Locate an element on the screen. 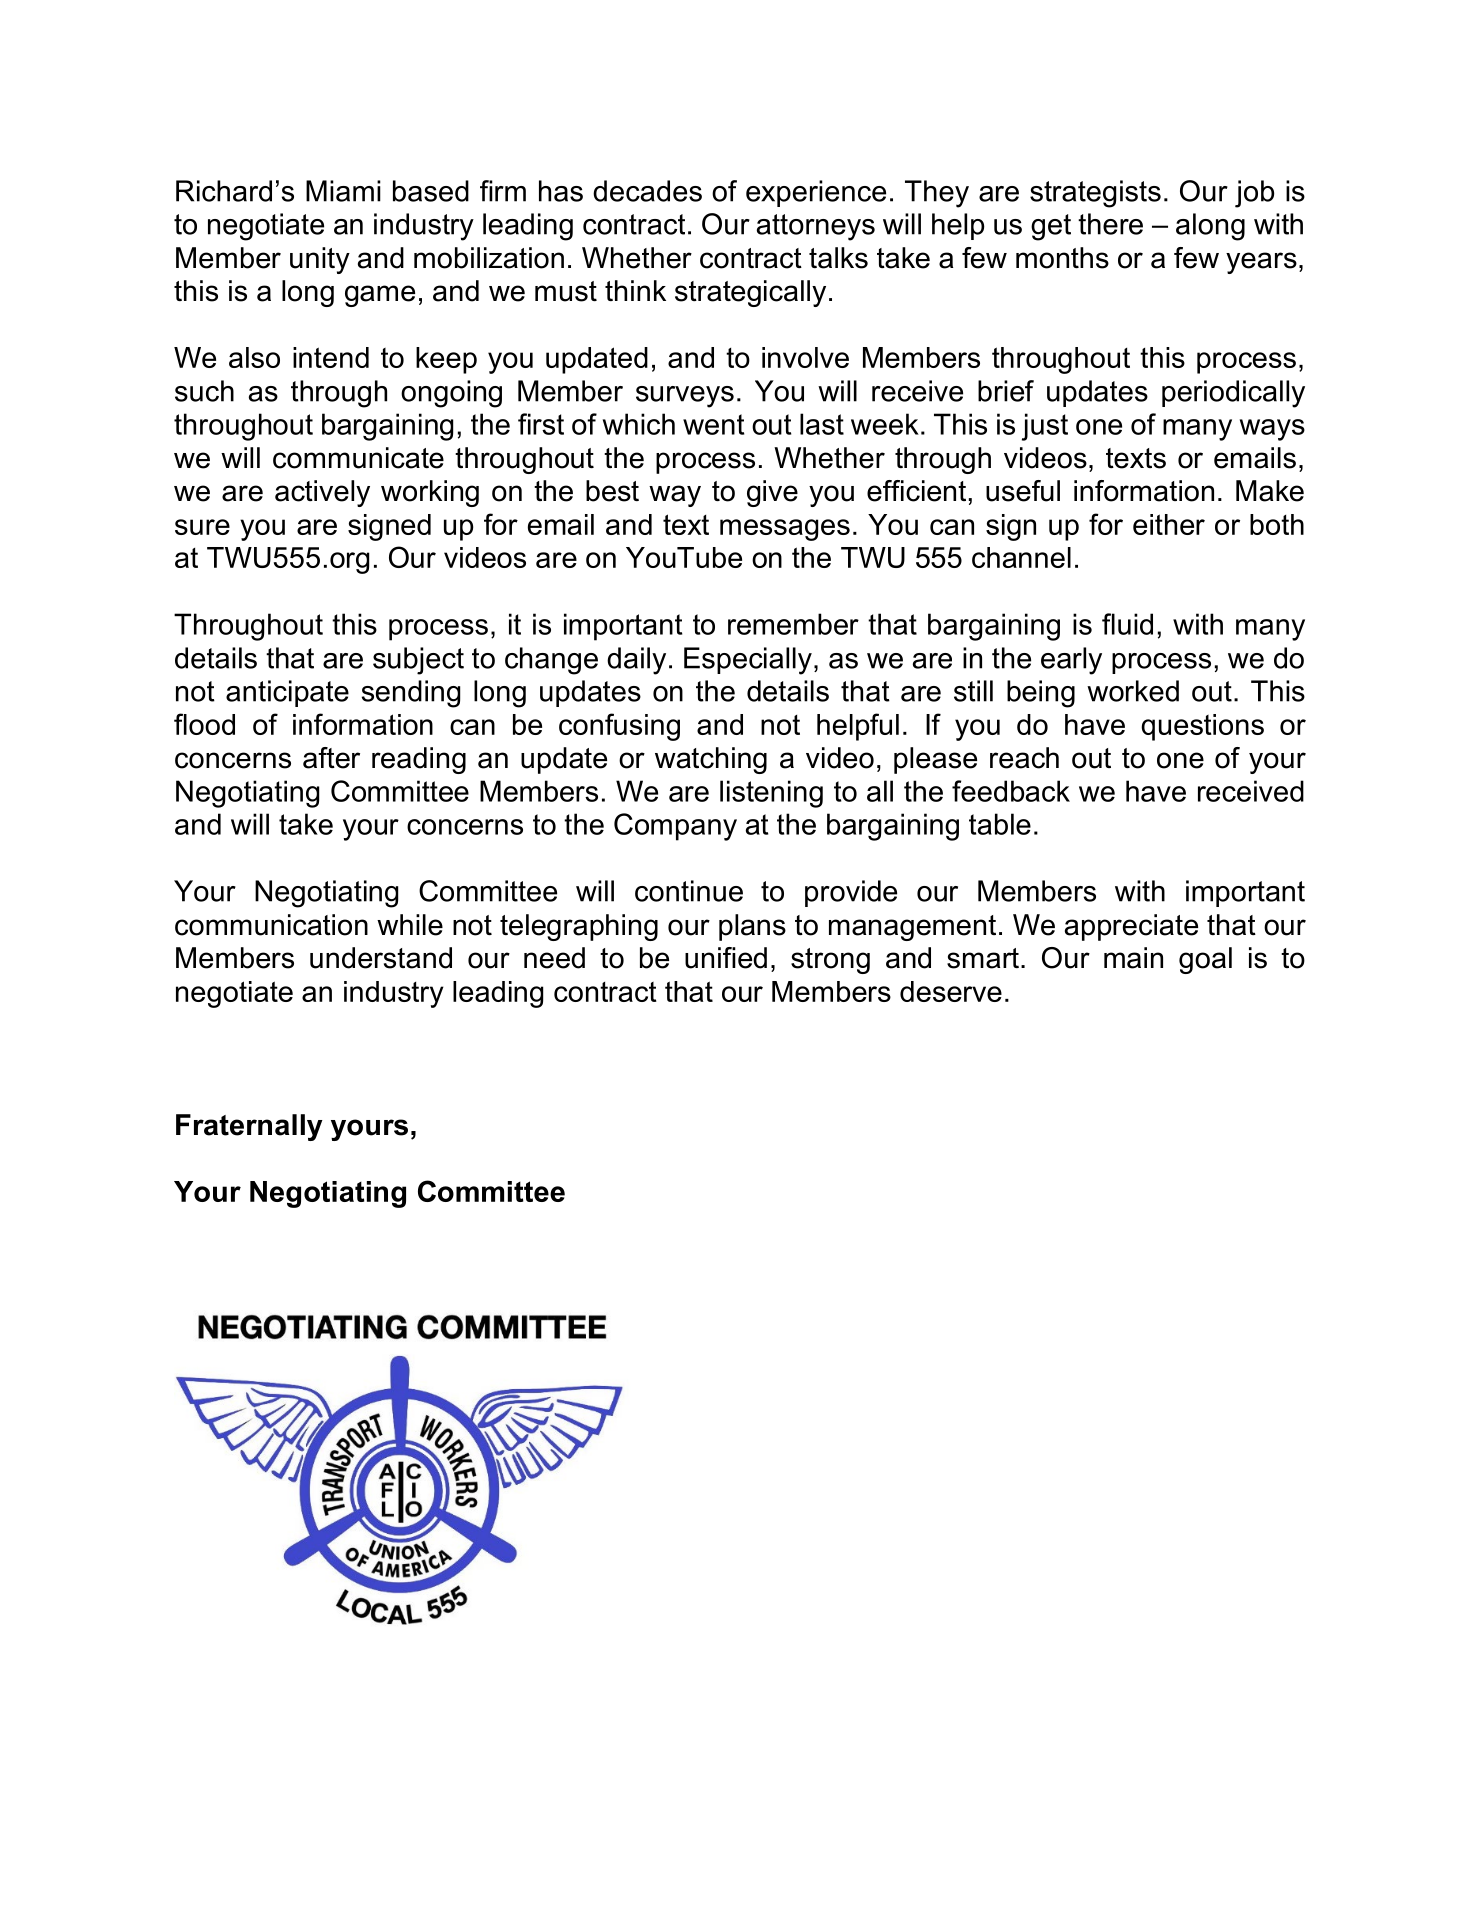 The image size is (1479, 1914). give is located at coordinates (772, 493).
